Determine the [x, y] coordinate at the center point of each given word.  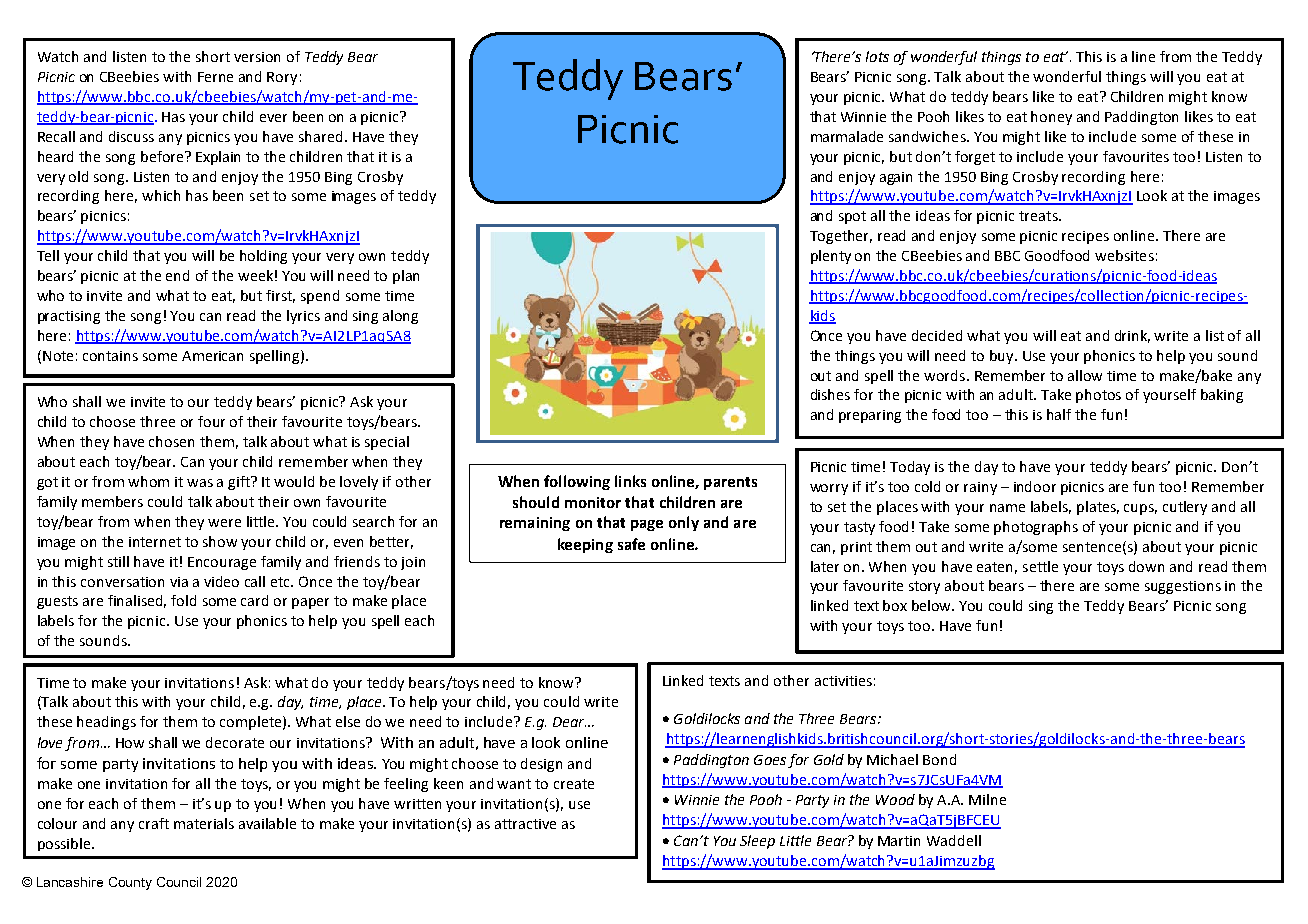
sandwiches [928, 136]
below [933, 605]
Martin [899, 841]
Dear [569, 722]
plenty [831, 257]
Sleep [757, 842]
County [130, 883]
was [200, 483]
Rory [282, 78]
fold [183, 600]
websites [1124, 255]
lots [877, 56]
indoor [1035, 486]
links [630, 481]
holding [263, 257]
